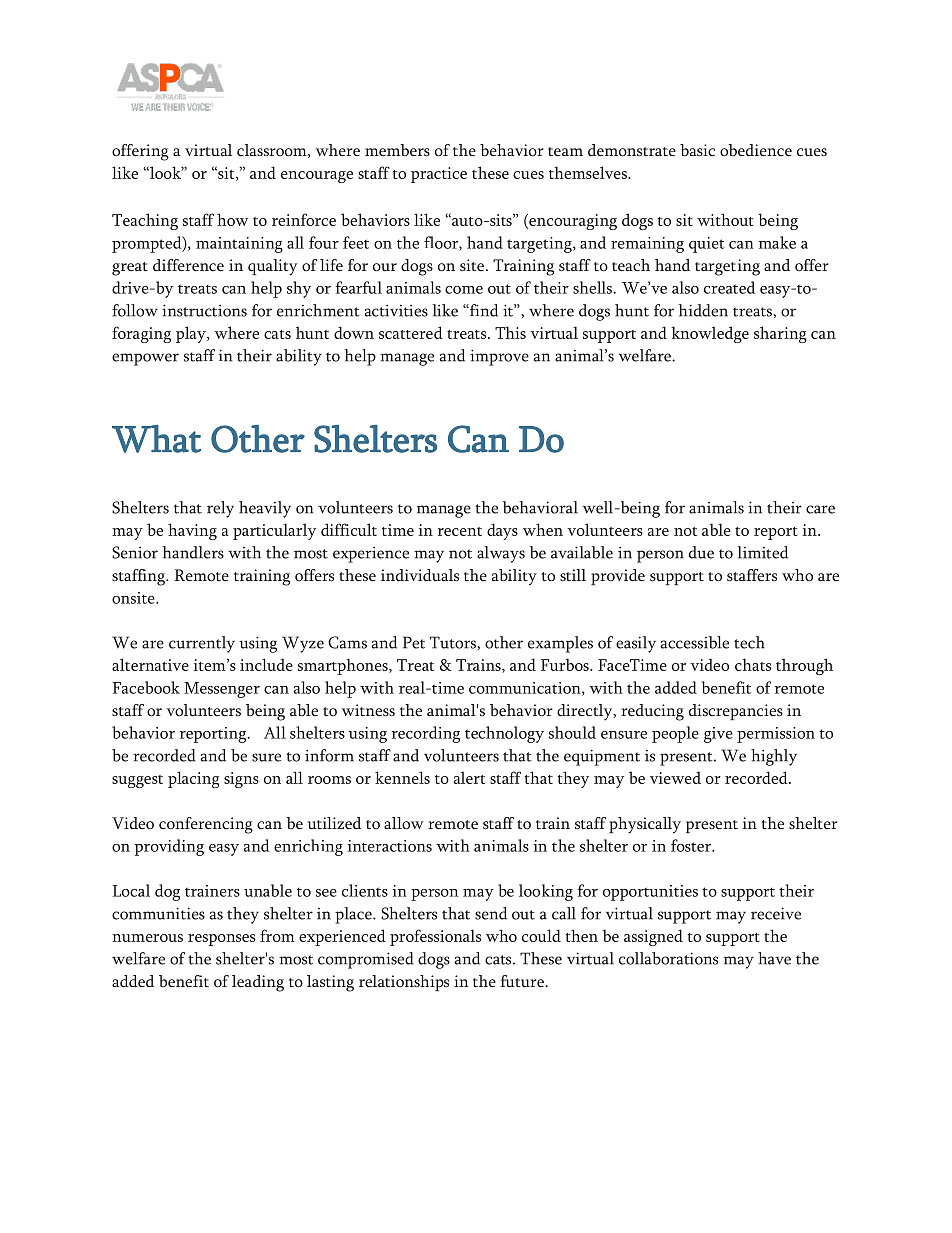 This screenshot has width=952, height=1233. Describe the element at coordinates (435, 937) in the screenshot. I see `professionals` at that location.
